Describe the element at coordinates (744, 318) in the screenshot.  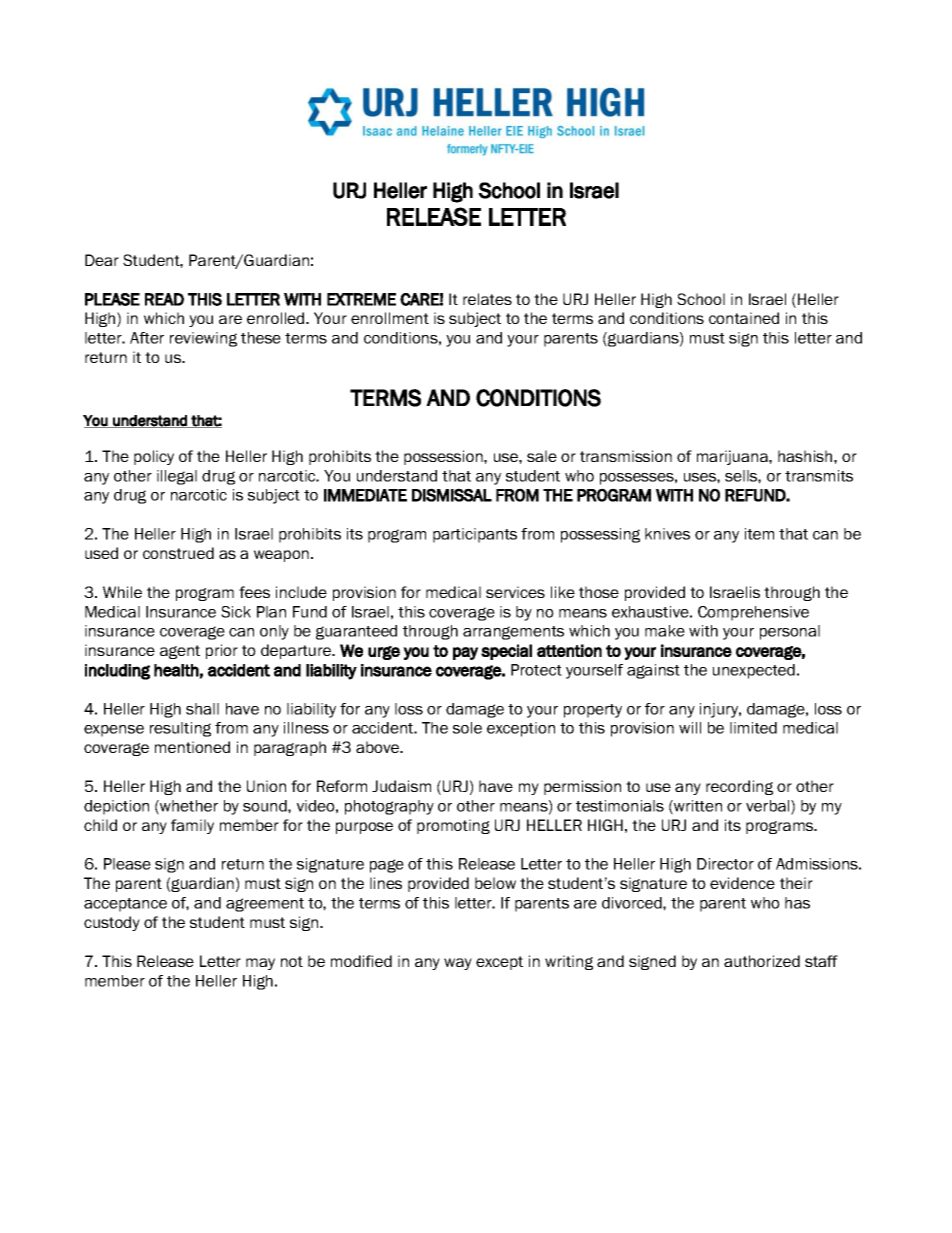
I see `contained` at that location.
